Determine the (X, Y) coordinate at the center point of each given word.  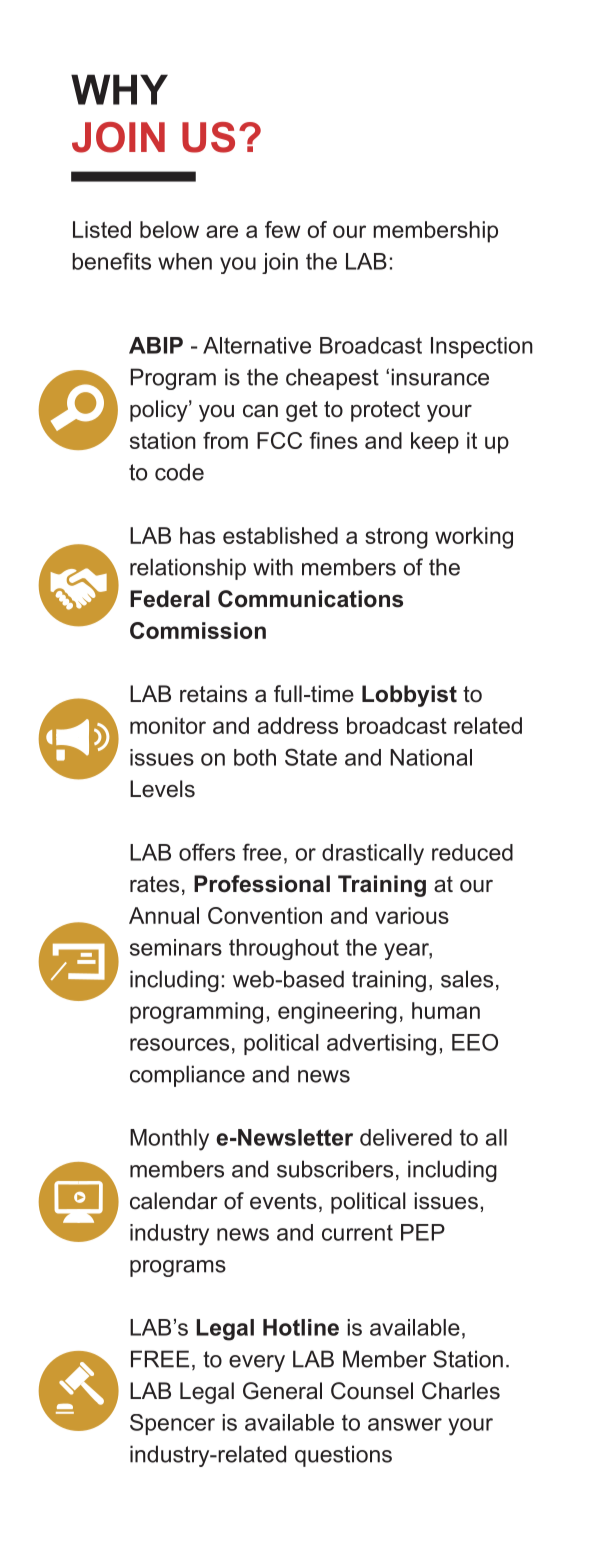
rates (154, 884)
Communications (310, 599)
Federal (170, 599)
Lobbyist (409, 696)
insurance (440, 377)
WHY (119, 89)
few (283, 229)
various (412, 915)
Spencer (172, 1424)
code (179, 472)
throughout (284, 949)
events (283, 1201)
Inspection (482, 347)
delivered (406, 1137)
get (302, 411)
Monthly (169, 1140)
